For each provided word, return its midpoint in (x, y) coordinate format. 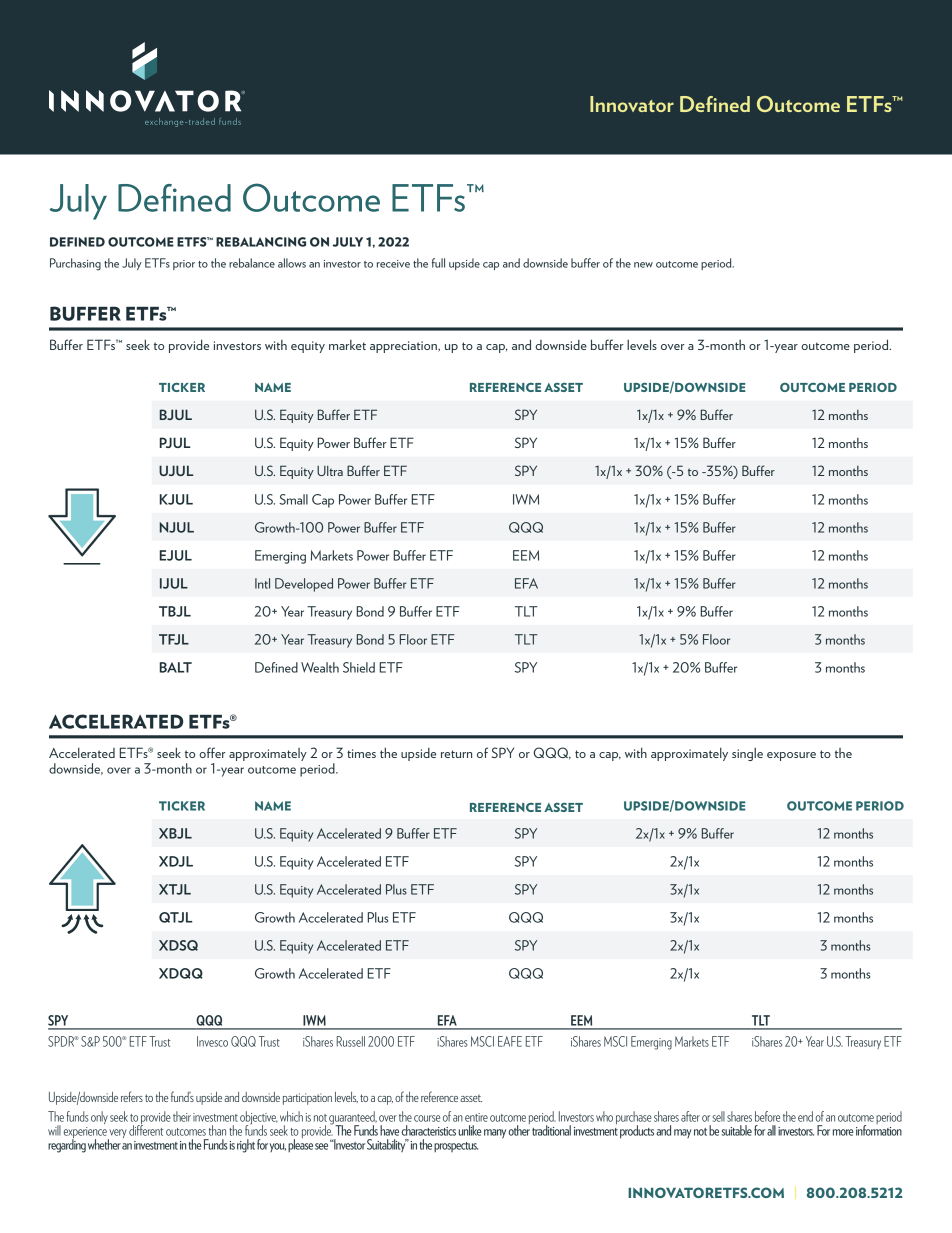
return (456, 754)
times (361, 753)
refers (132, 1096)
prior (184, 265)
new (643, 265)
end (805, 1116)
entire (476, 1117)
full (438, 263)
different (146, 1129)
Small (293, 499)
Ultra (330, 471)
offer (212, 752)
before (767, 1116)
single (747, 754)
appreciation (404, 347)
